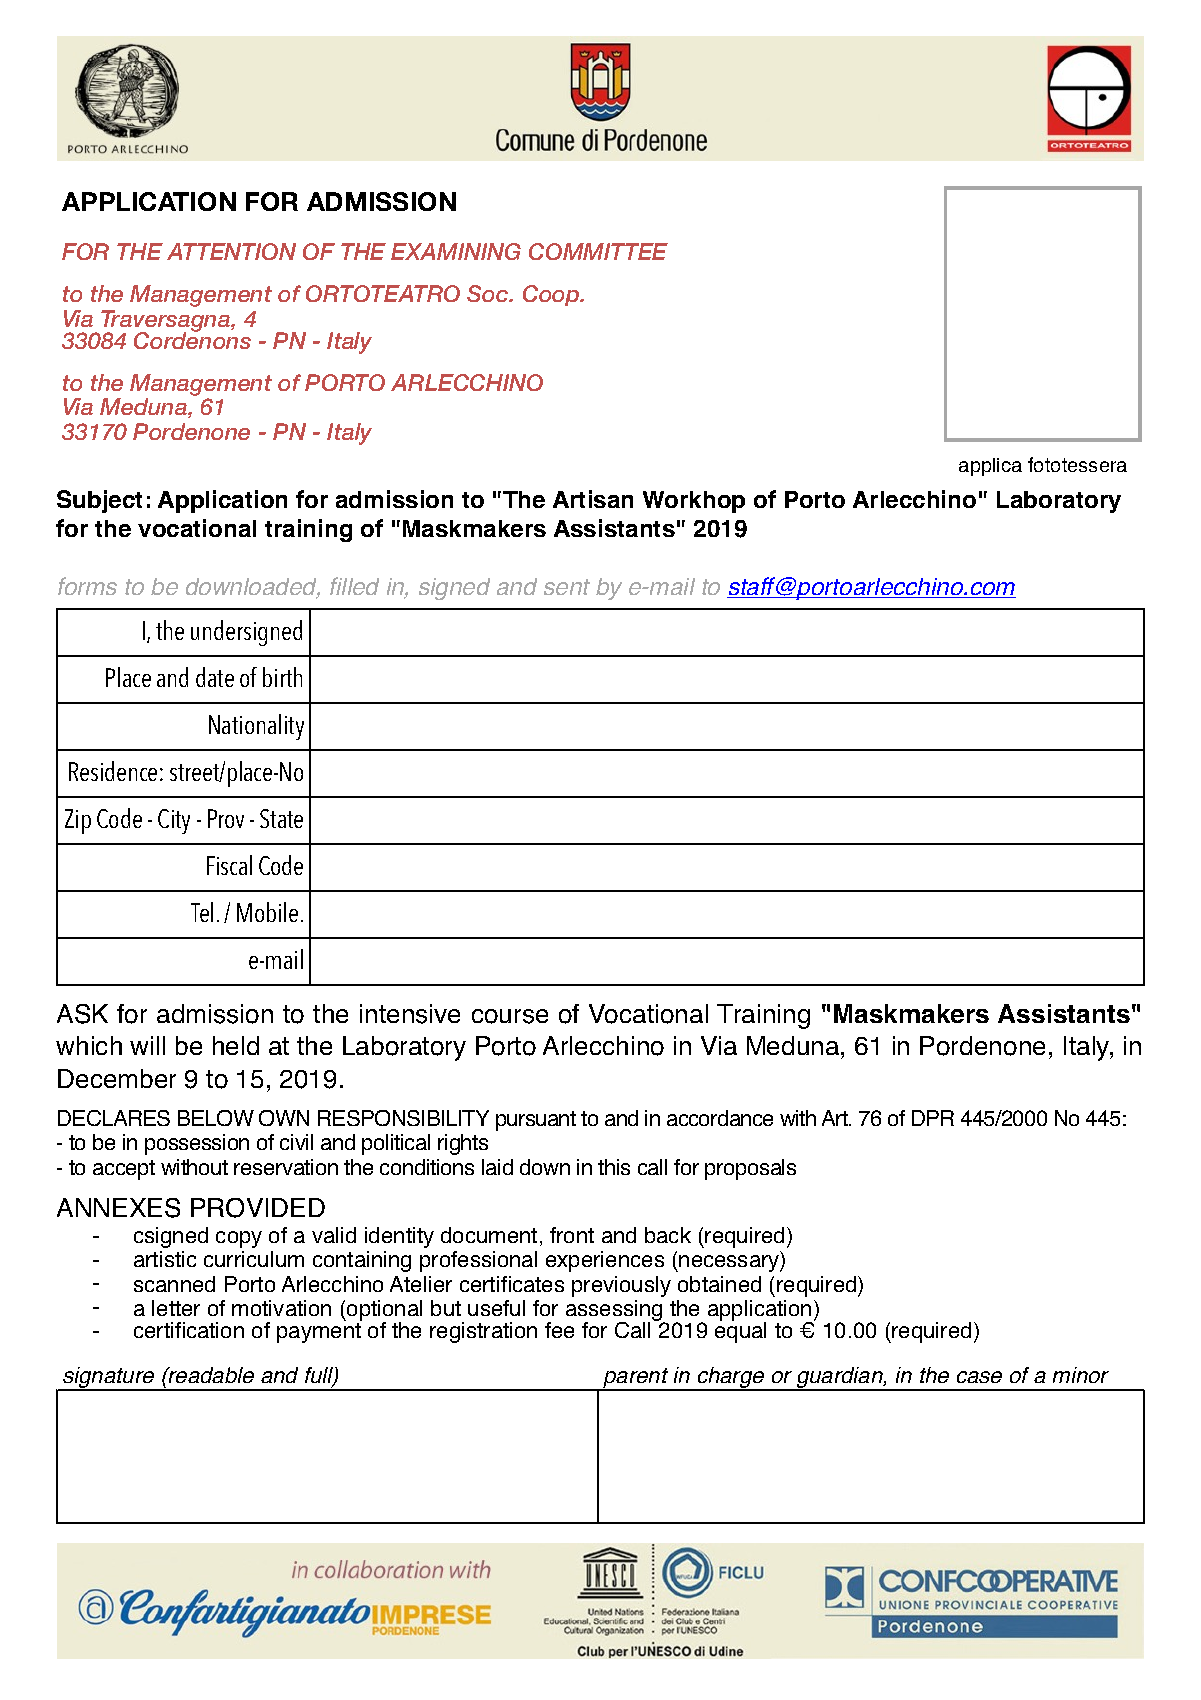  What do you see at coordinates (593, 499) in the document?
I see `Artisan` at bounding box center [593, 499].
